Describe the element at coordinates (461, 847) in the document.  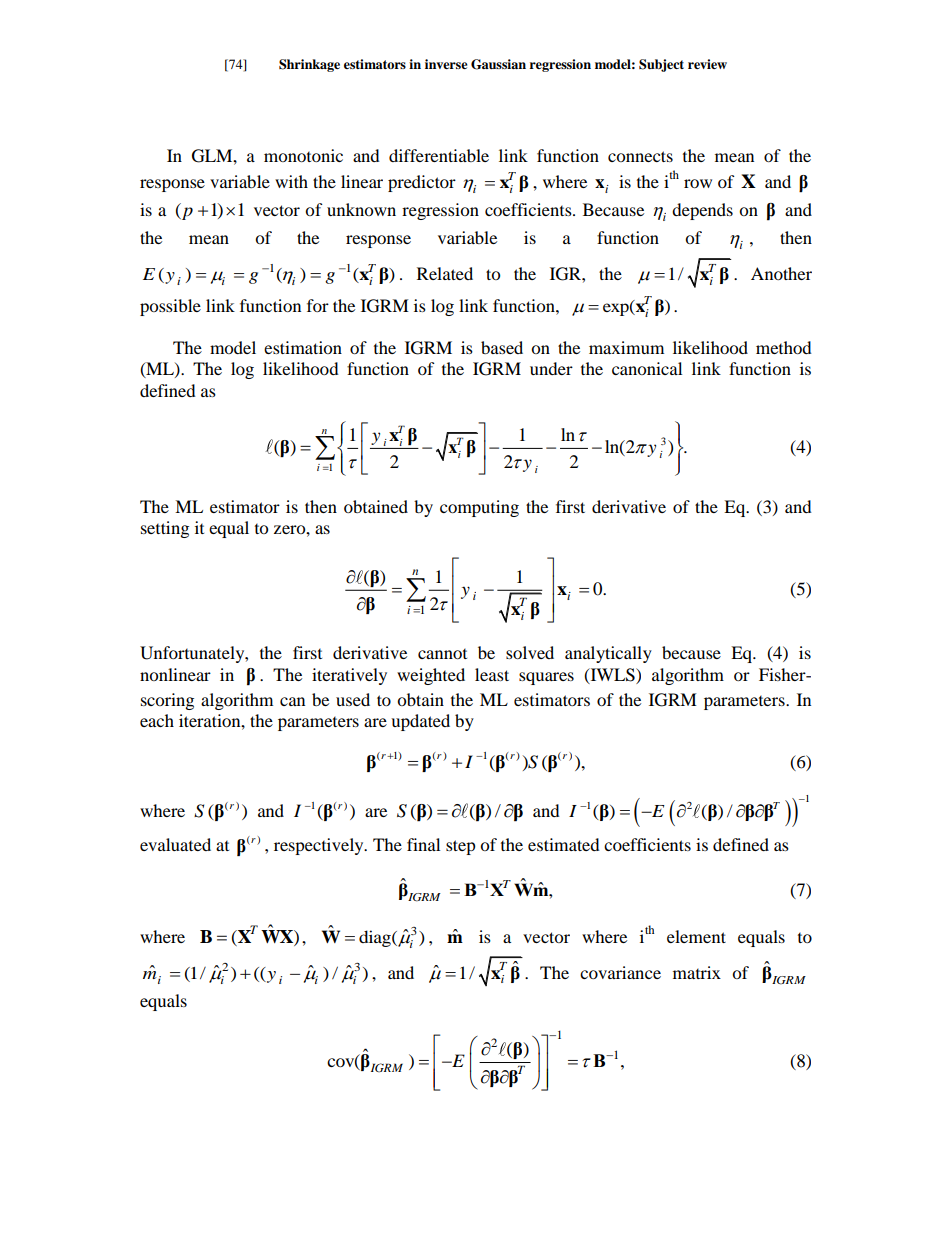
I see `step` at that location.
